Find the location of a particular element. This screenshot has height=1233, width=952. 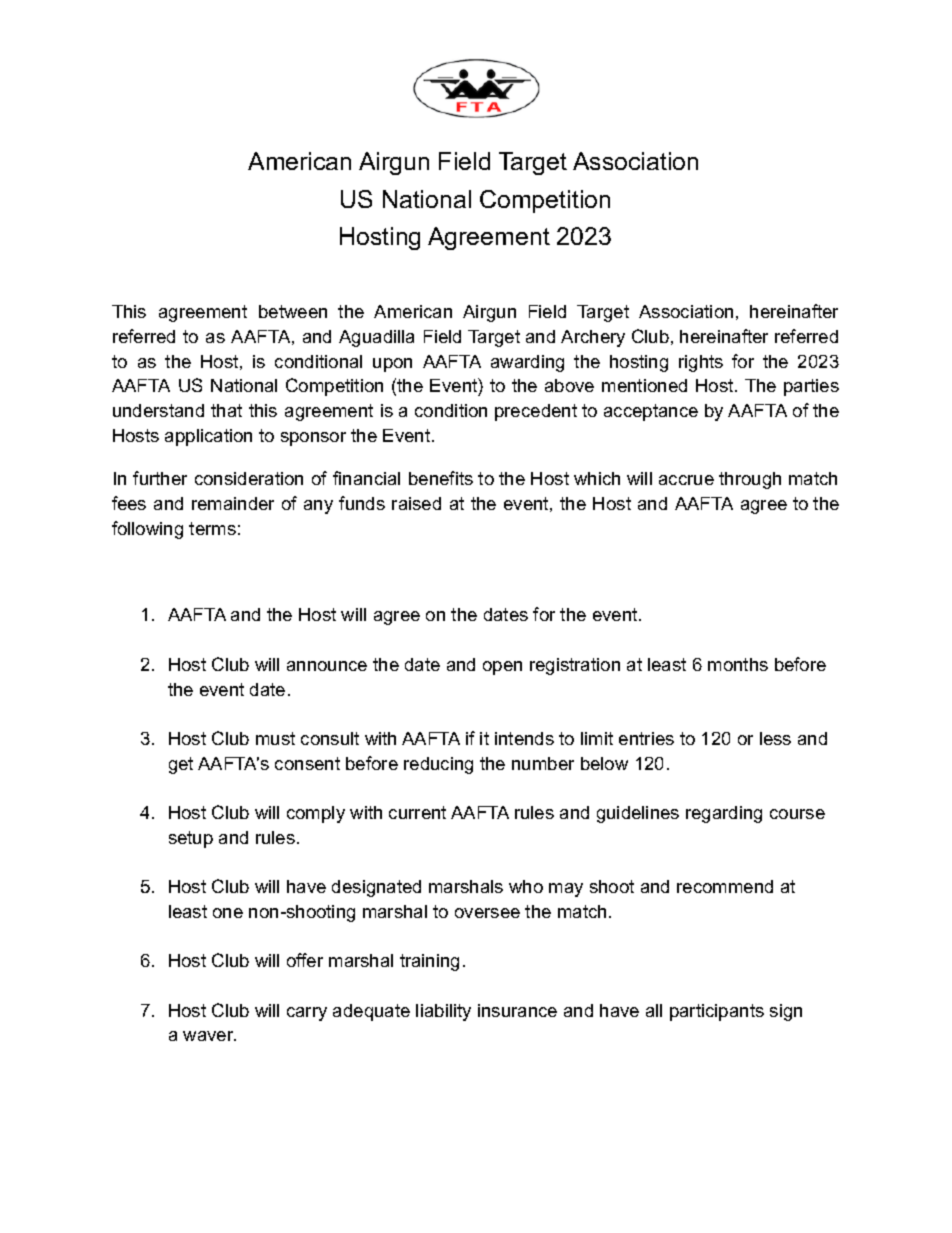

regarding is located at coordinates (724, 814).
